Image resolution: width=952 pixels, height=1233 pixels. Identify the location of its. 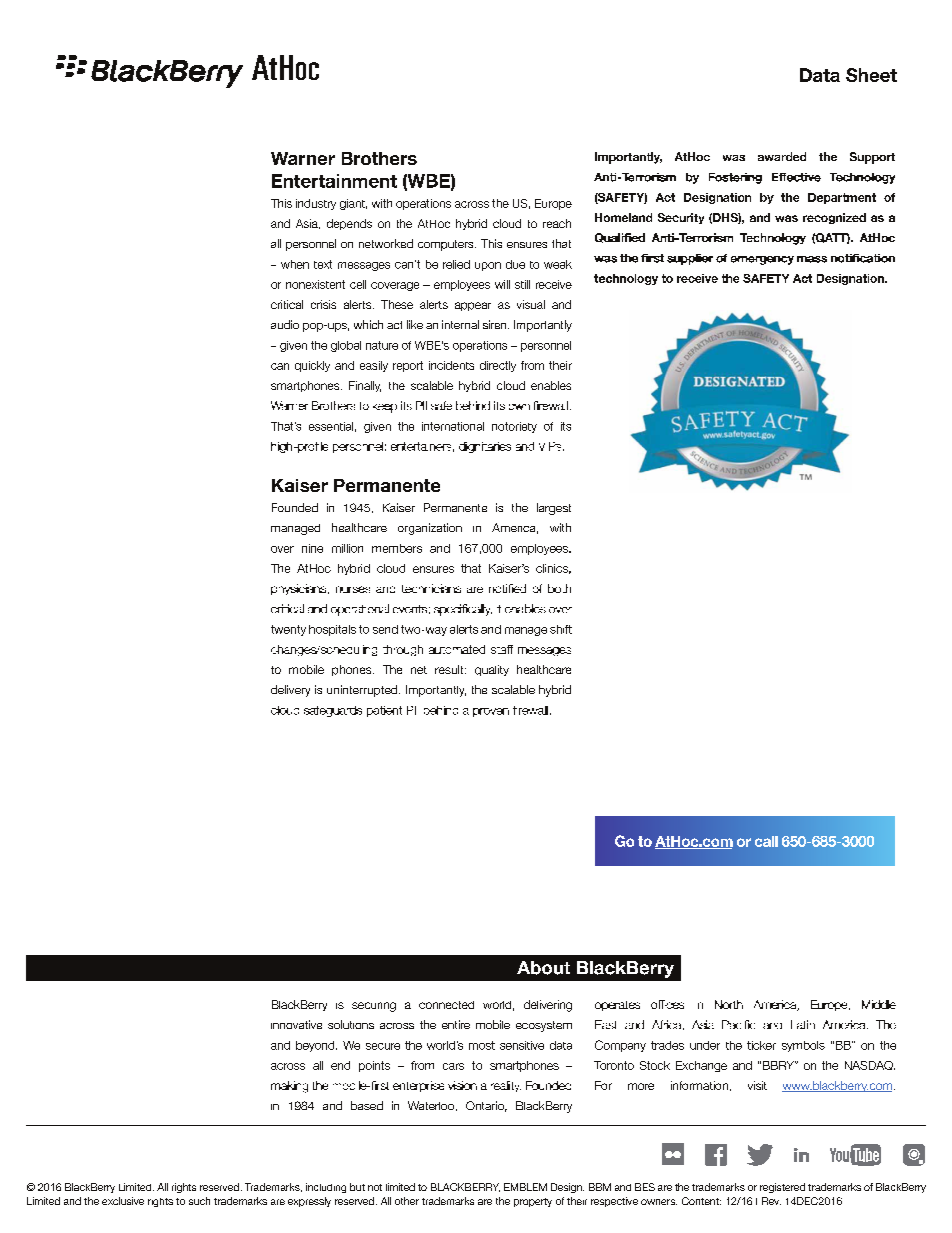
(566, 426).
